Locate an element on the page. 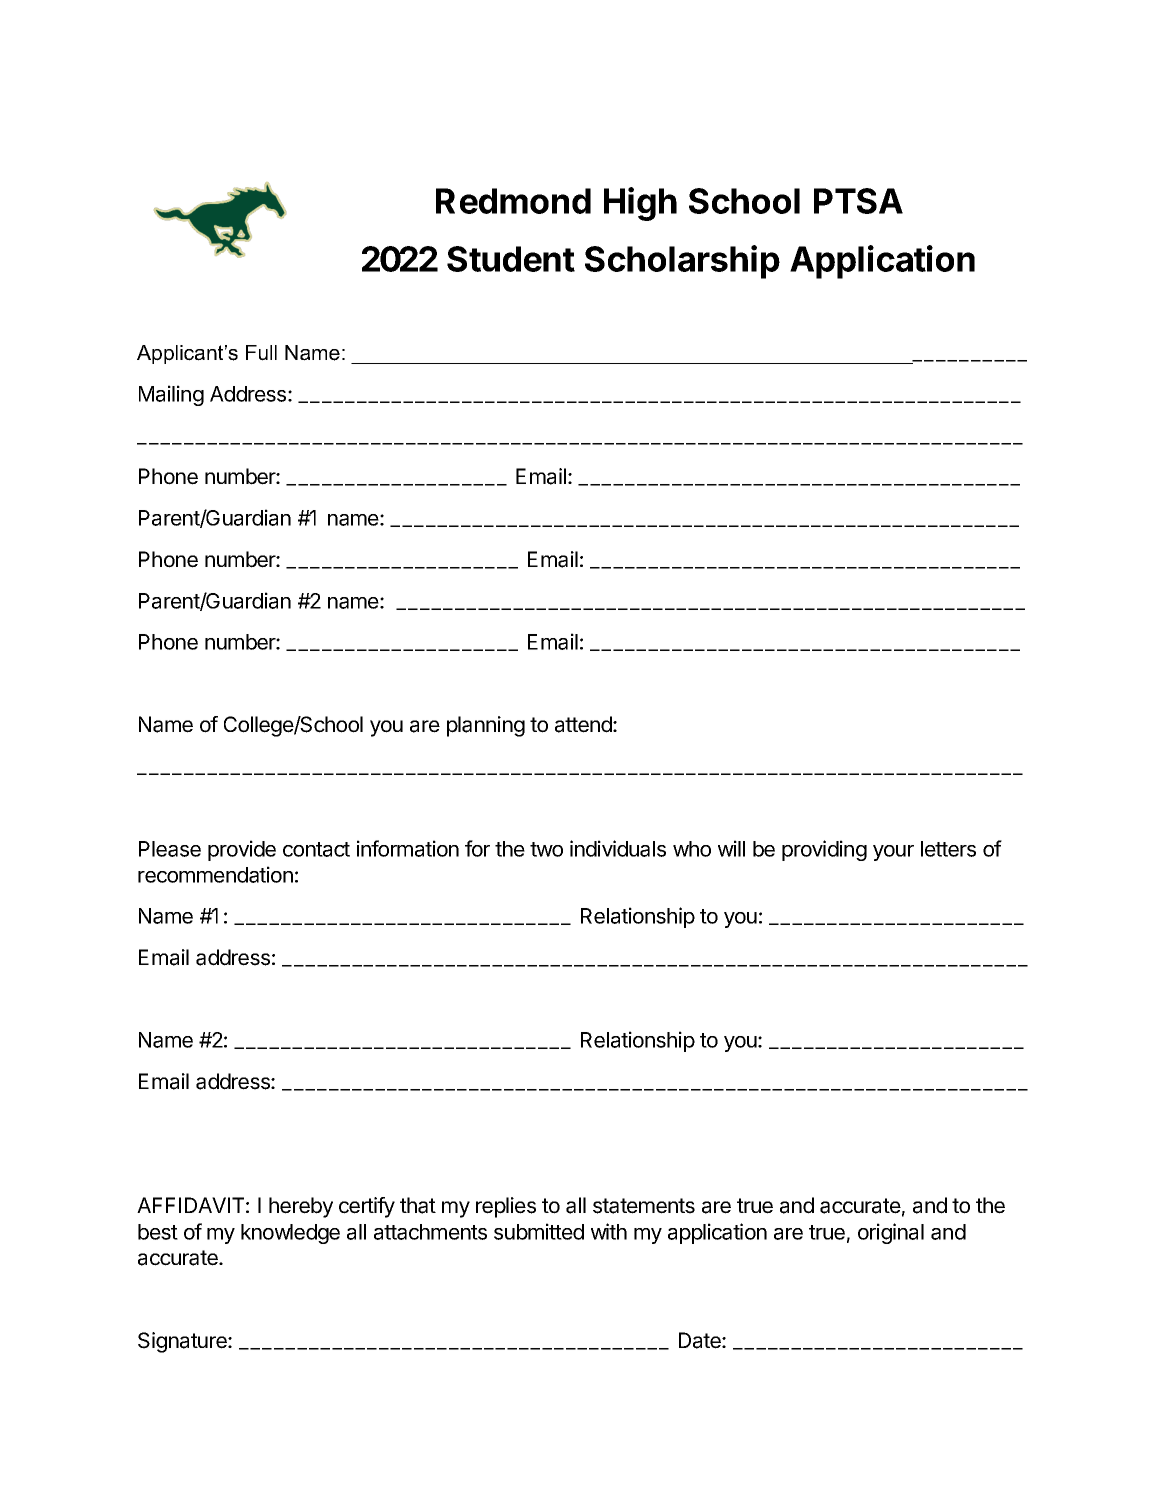 This document has height=1512, width=1168. providing is located at coordinates (824, 850).
